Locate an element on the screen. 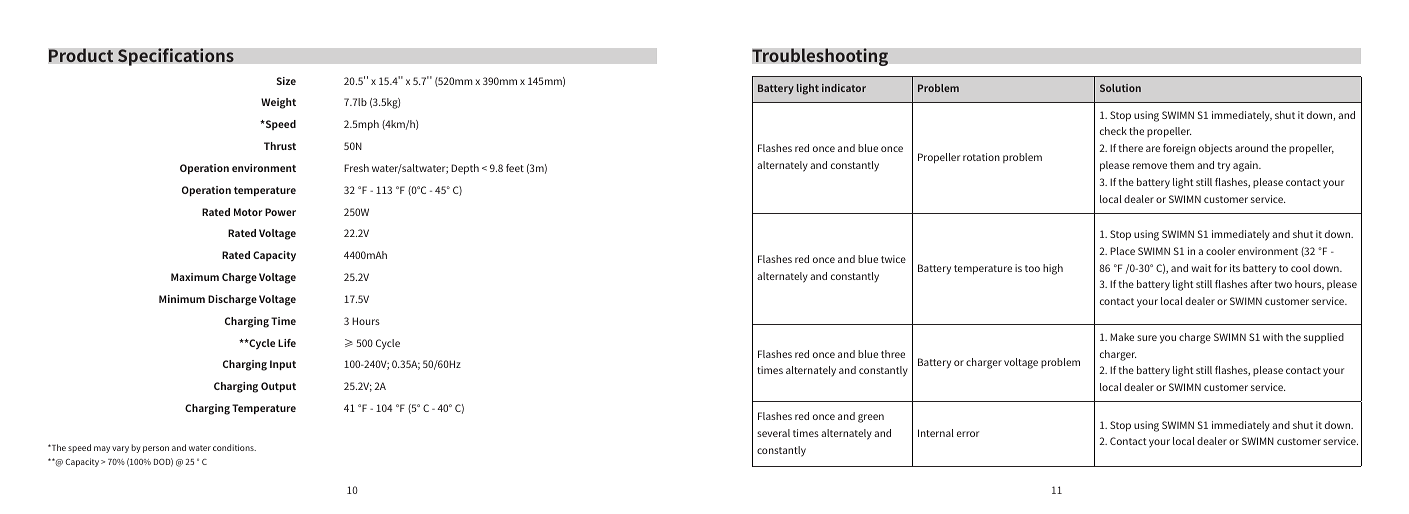 The image size is (1409, 514). Troubleshooting is located at coordinates (820, 57).
